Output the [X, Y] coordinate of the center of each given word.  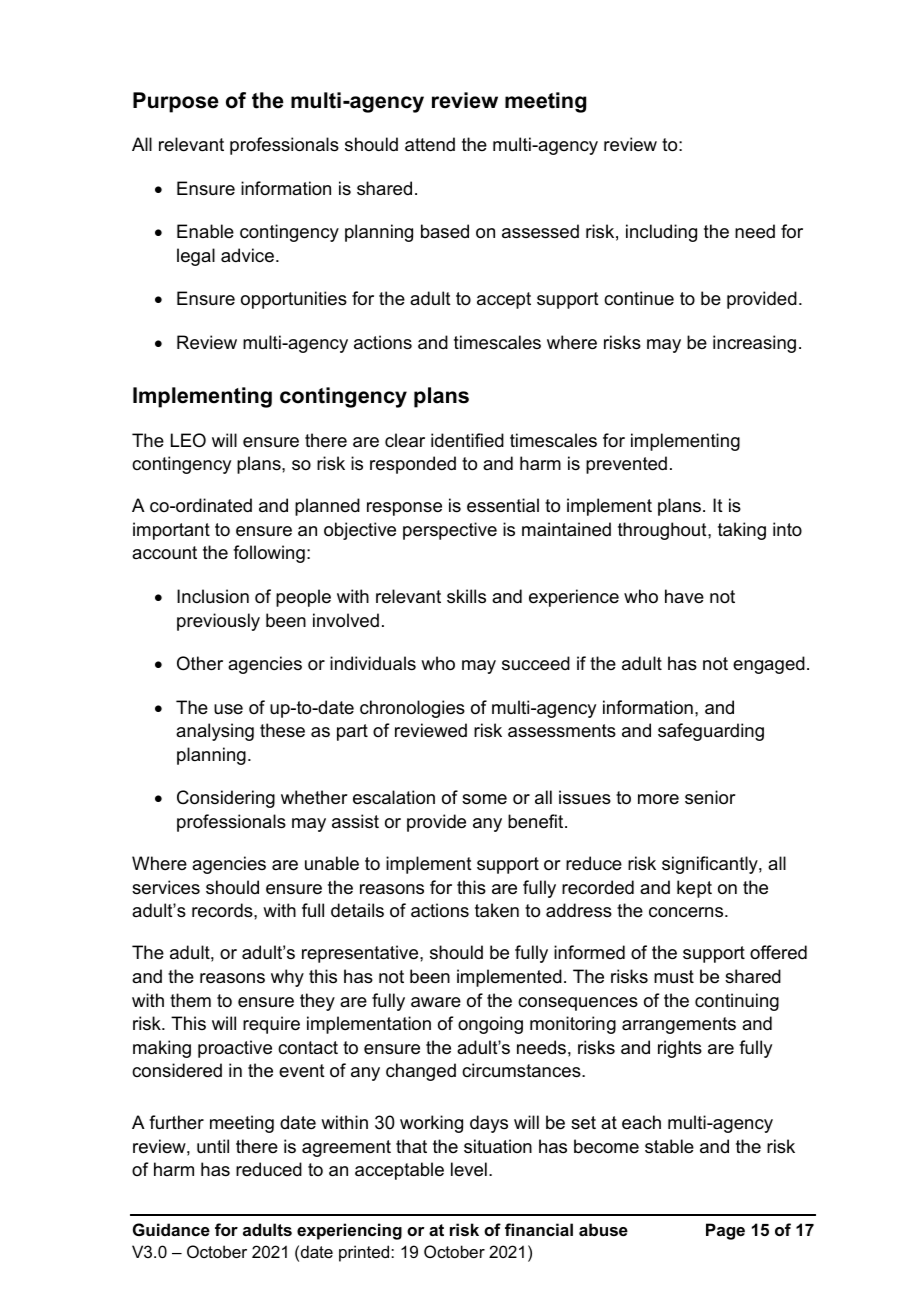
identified [467, 440]
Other [200, 663]
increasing [754, 344]
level [469, 1169]
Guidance [171, 1229]
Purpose [176, 102]
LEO [188, 440]
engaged [769, 665]
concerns [687, 912]
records [223, 910]
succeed [536, 663]
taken [497, 910]
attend [430, 144]
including [661, 233]
